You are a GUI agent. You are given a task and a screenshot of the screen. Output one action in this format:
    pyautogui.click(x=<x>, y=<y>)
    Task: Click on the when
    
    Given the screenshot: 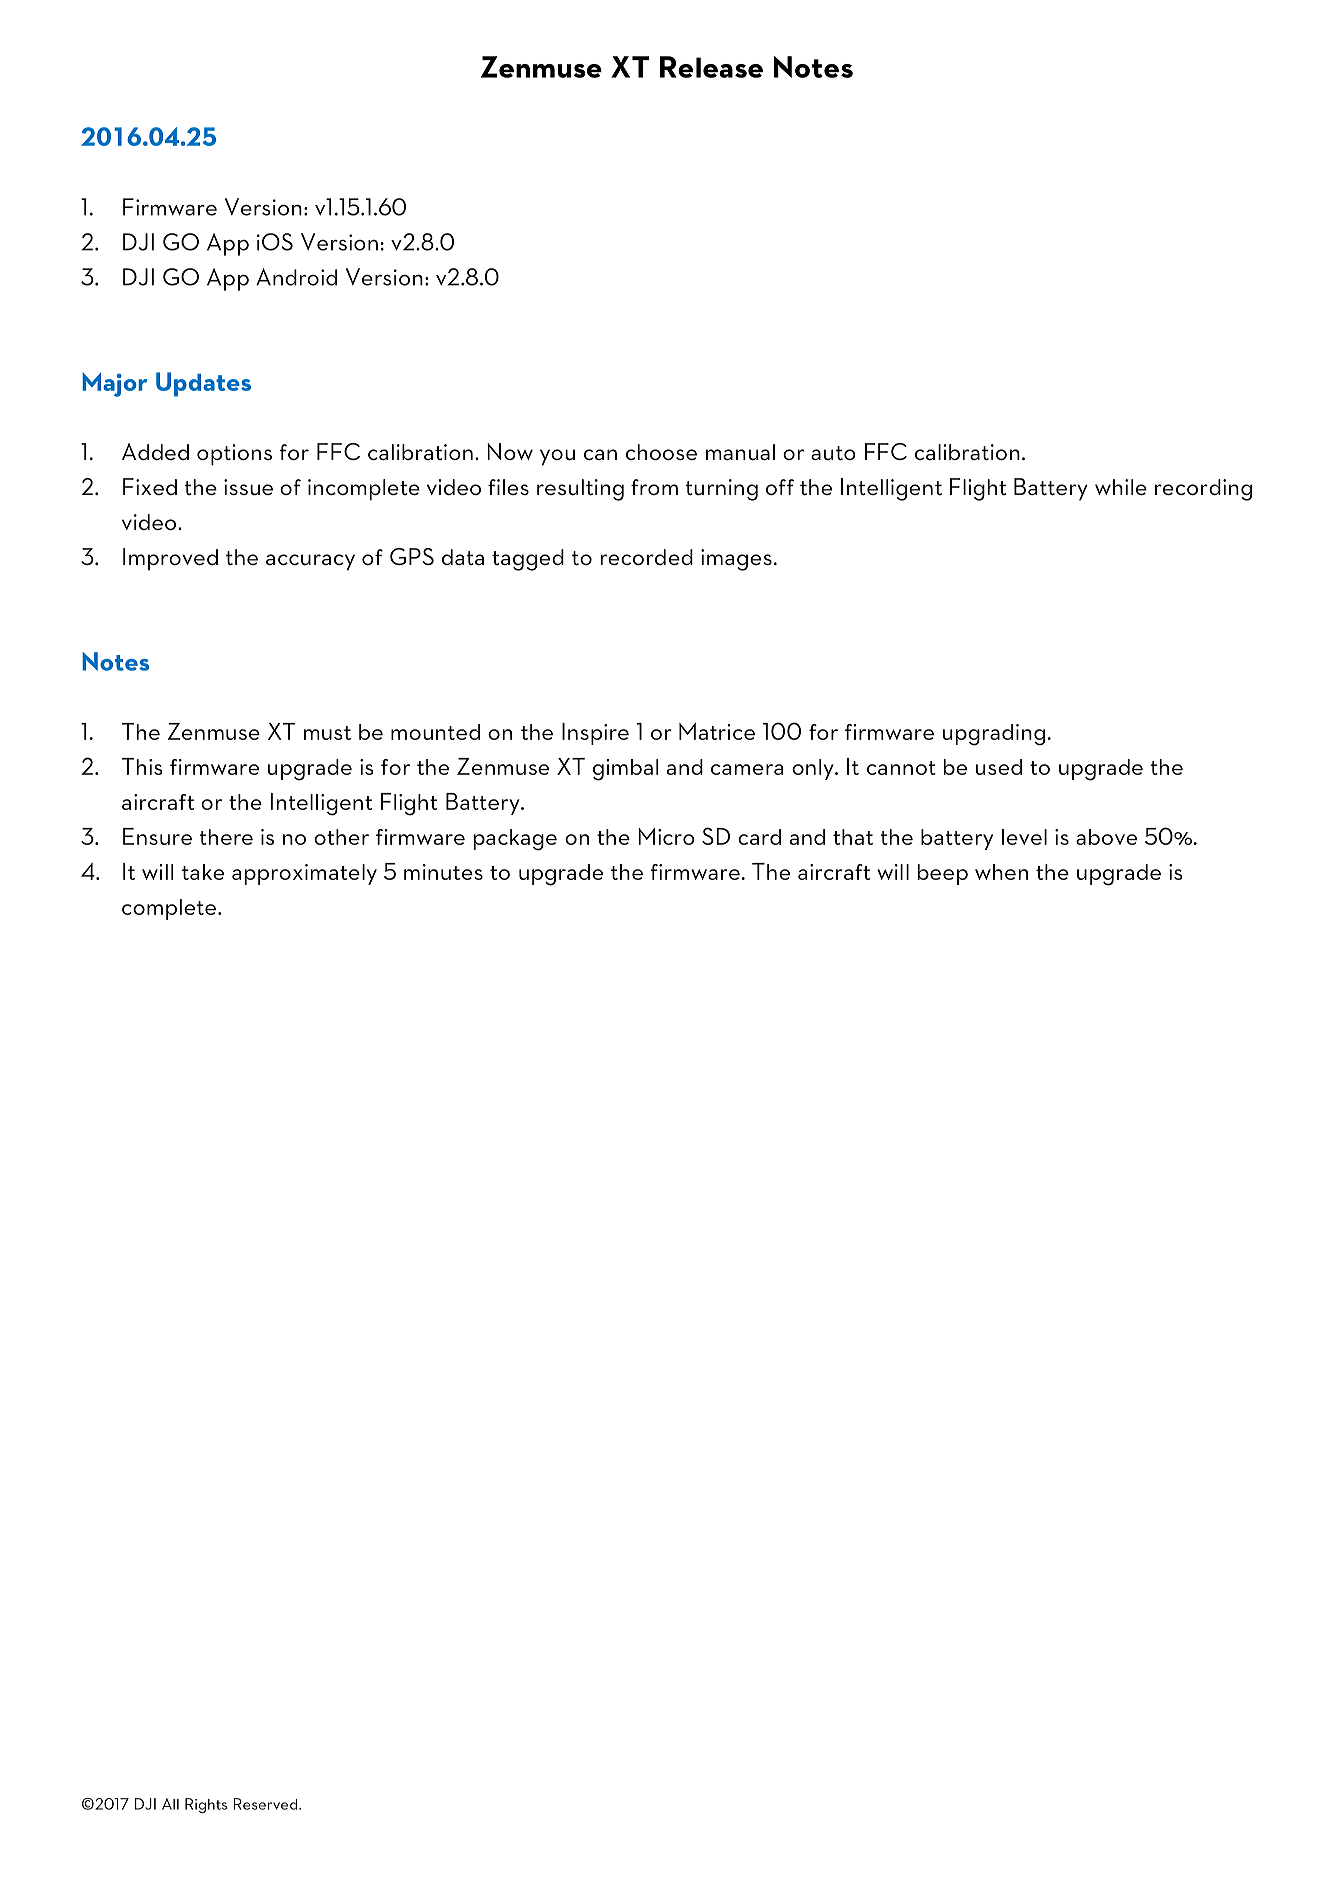 What is the action you would take?
    pyautogui.click(x=1001, y=872)
